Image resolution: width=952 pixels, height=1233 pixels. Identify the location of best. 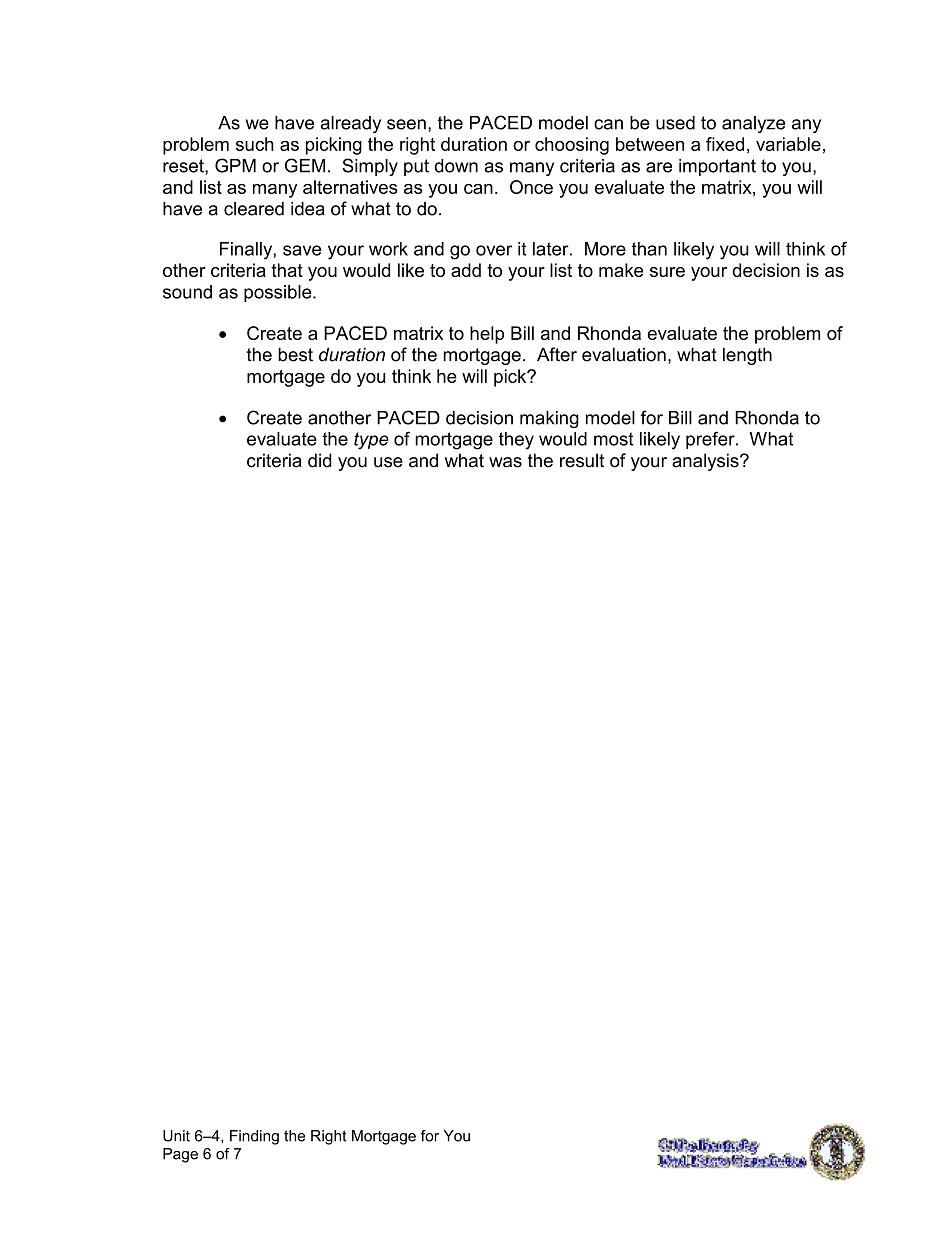
(295, 354).
